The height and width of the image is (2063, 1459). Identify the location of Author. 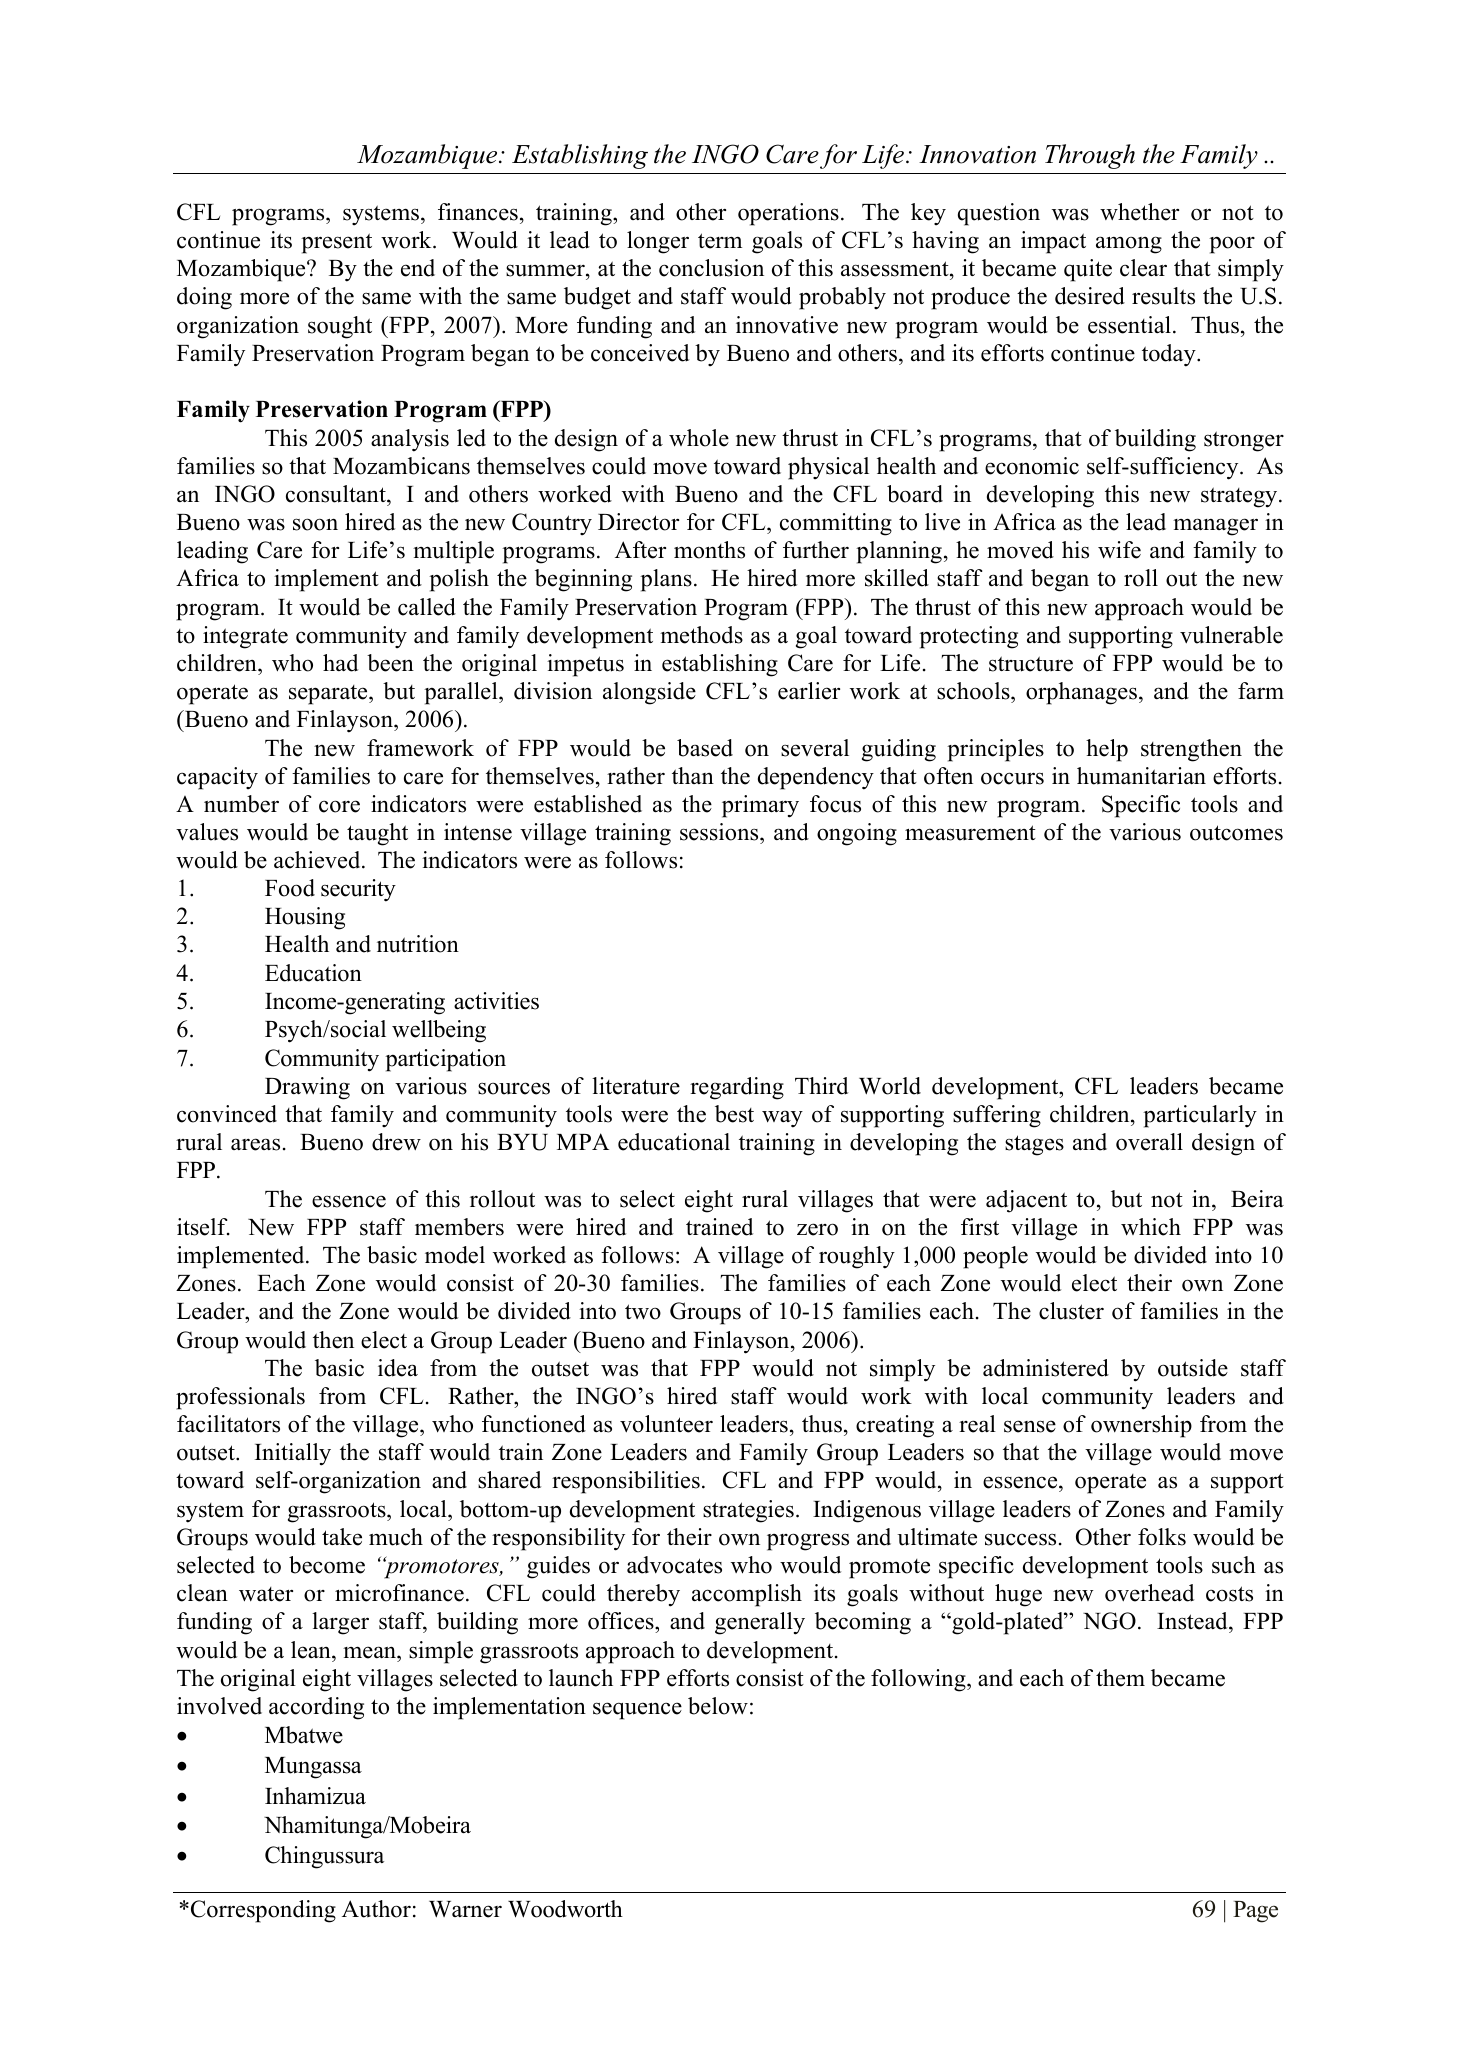
(376, 1909).
